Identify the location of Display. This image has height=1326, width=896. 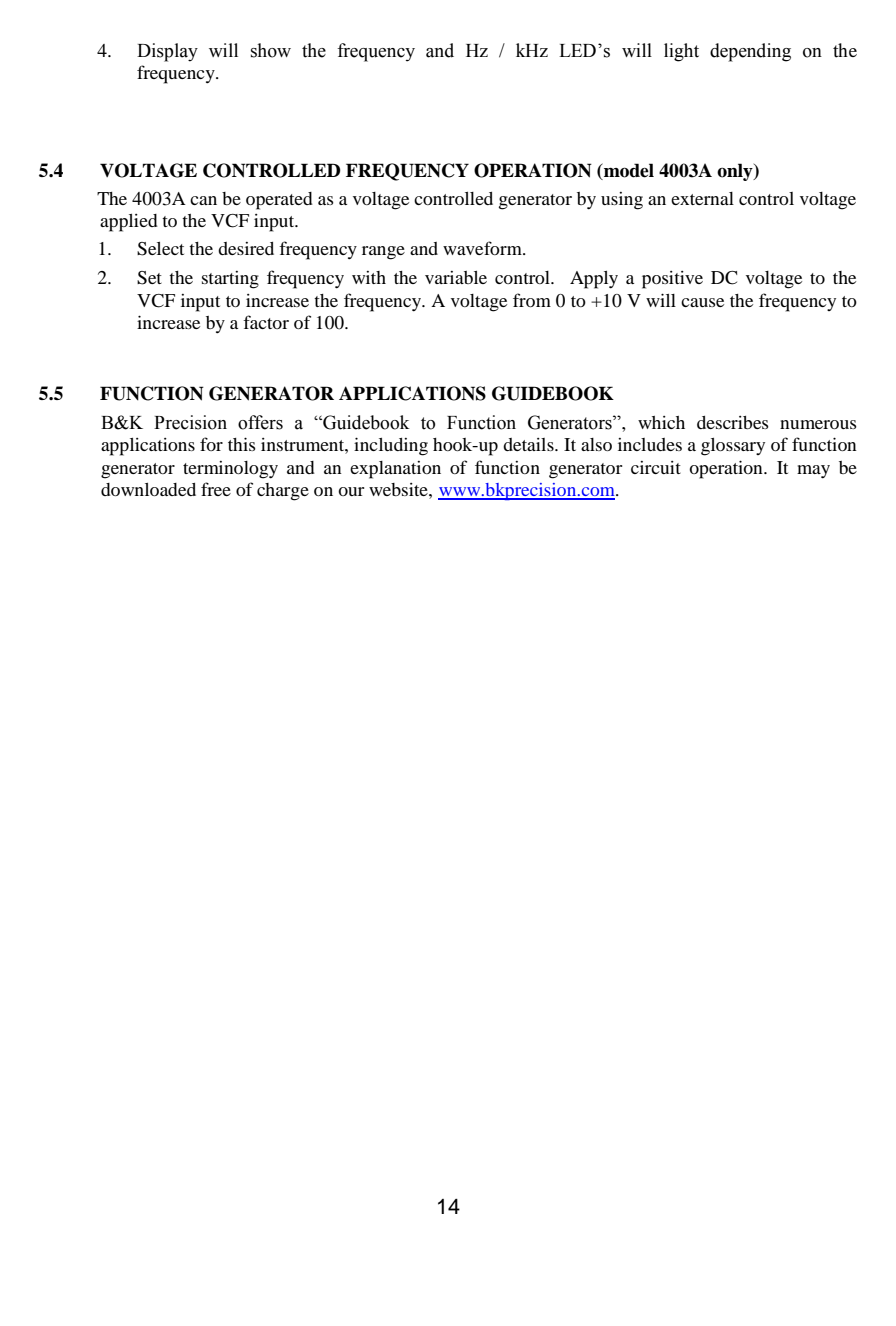
(167, 52).
